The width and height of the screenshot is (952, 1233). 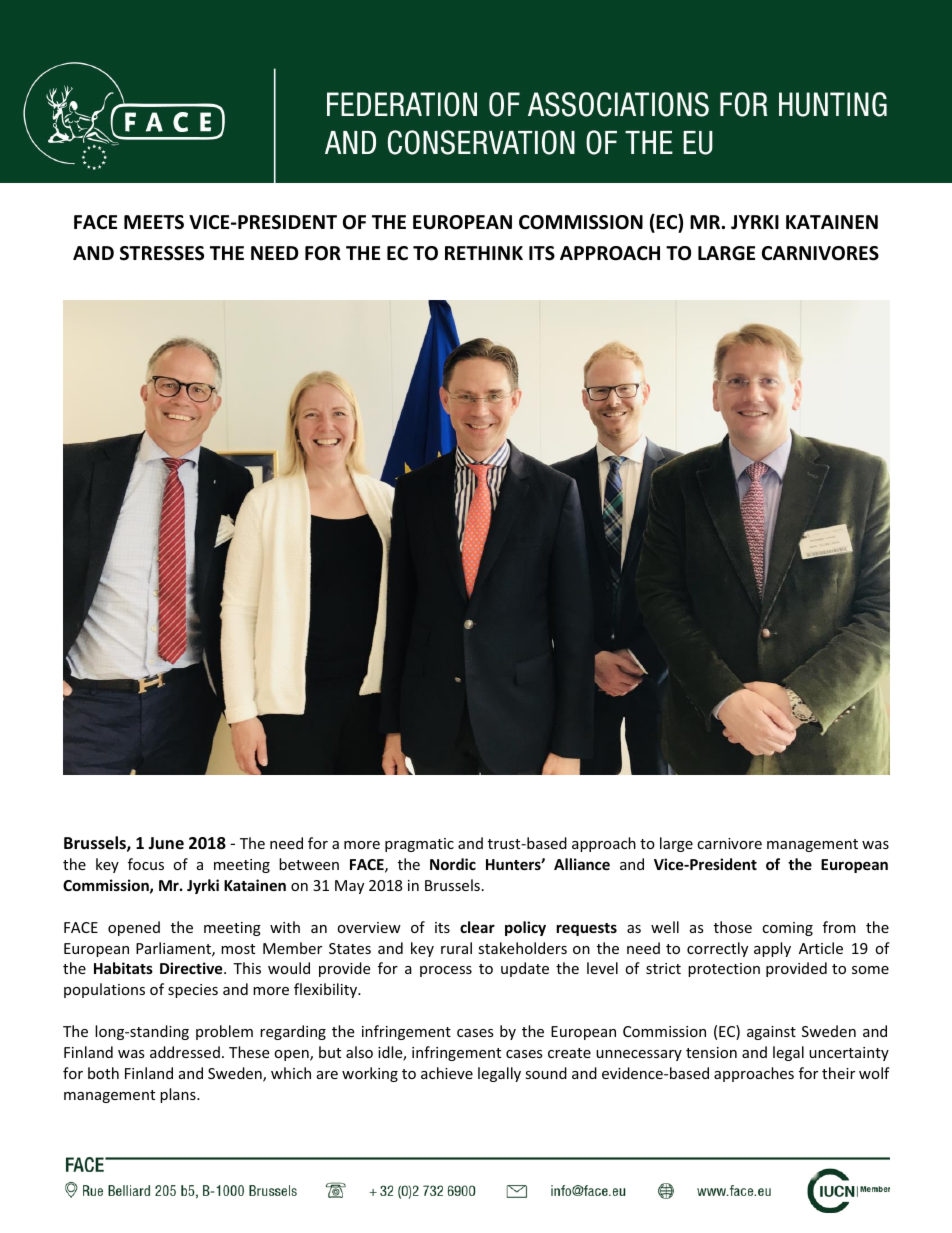 What do you see at coordinates (185, 1052) in the screenshot?
I see `addressed` at bounding box center [185, 1052].
